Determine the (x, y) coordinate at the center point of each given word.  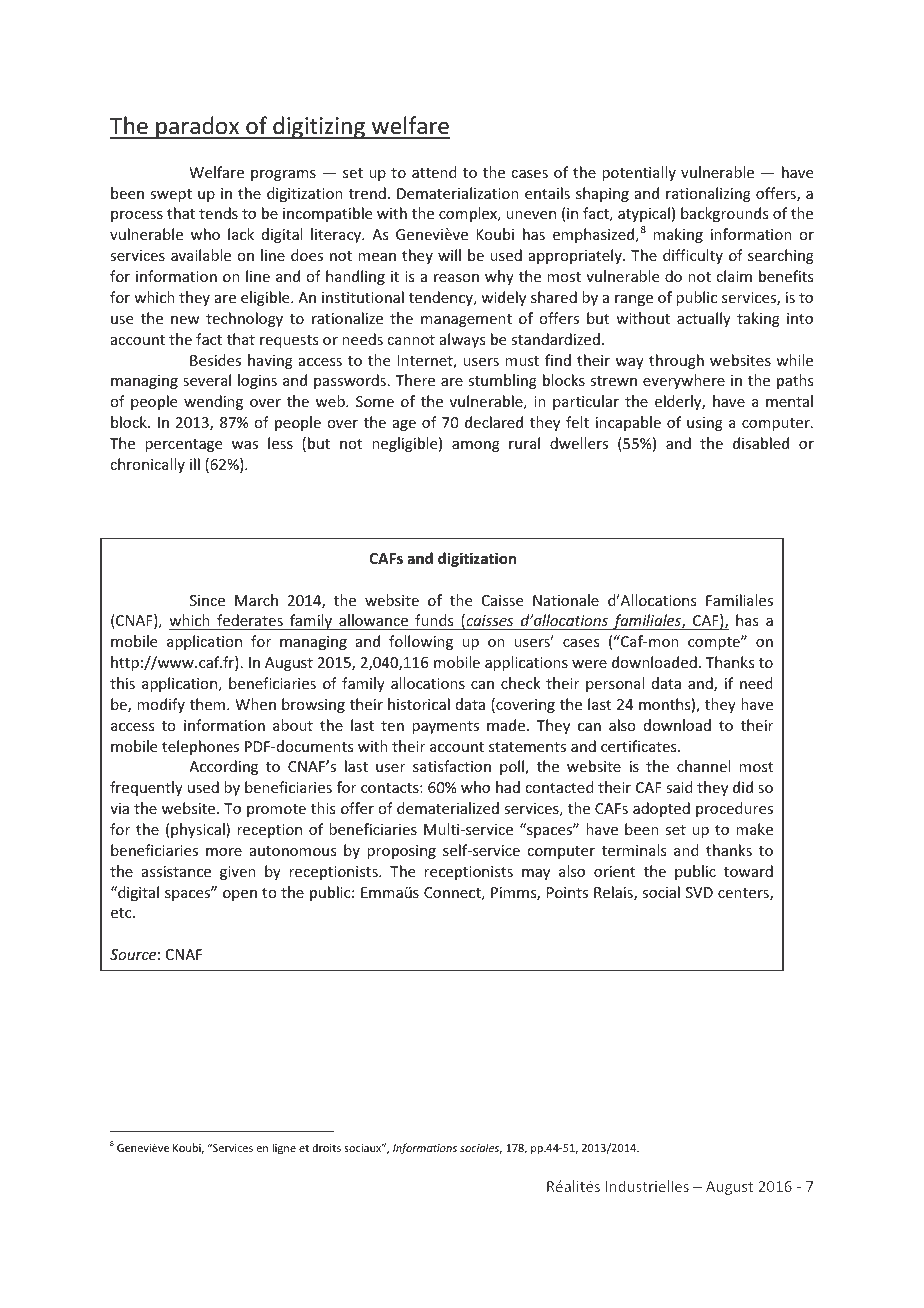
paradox (198, 127)
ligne (284, 1149)
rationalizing (708, 194)
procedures (734, 809)
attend (434, 172)
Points (567, 892)
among (476, 446)
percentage (183, 445)
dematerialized (448, 808)
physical (199, 830)
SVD (699, 892)
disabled (761, 443)
